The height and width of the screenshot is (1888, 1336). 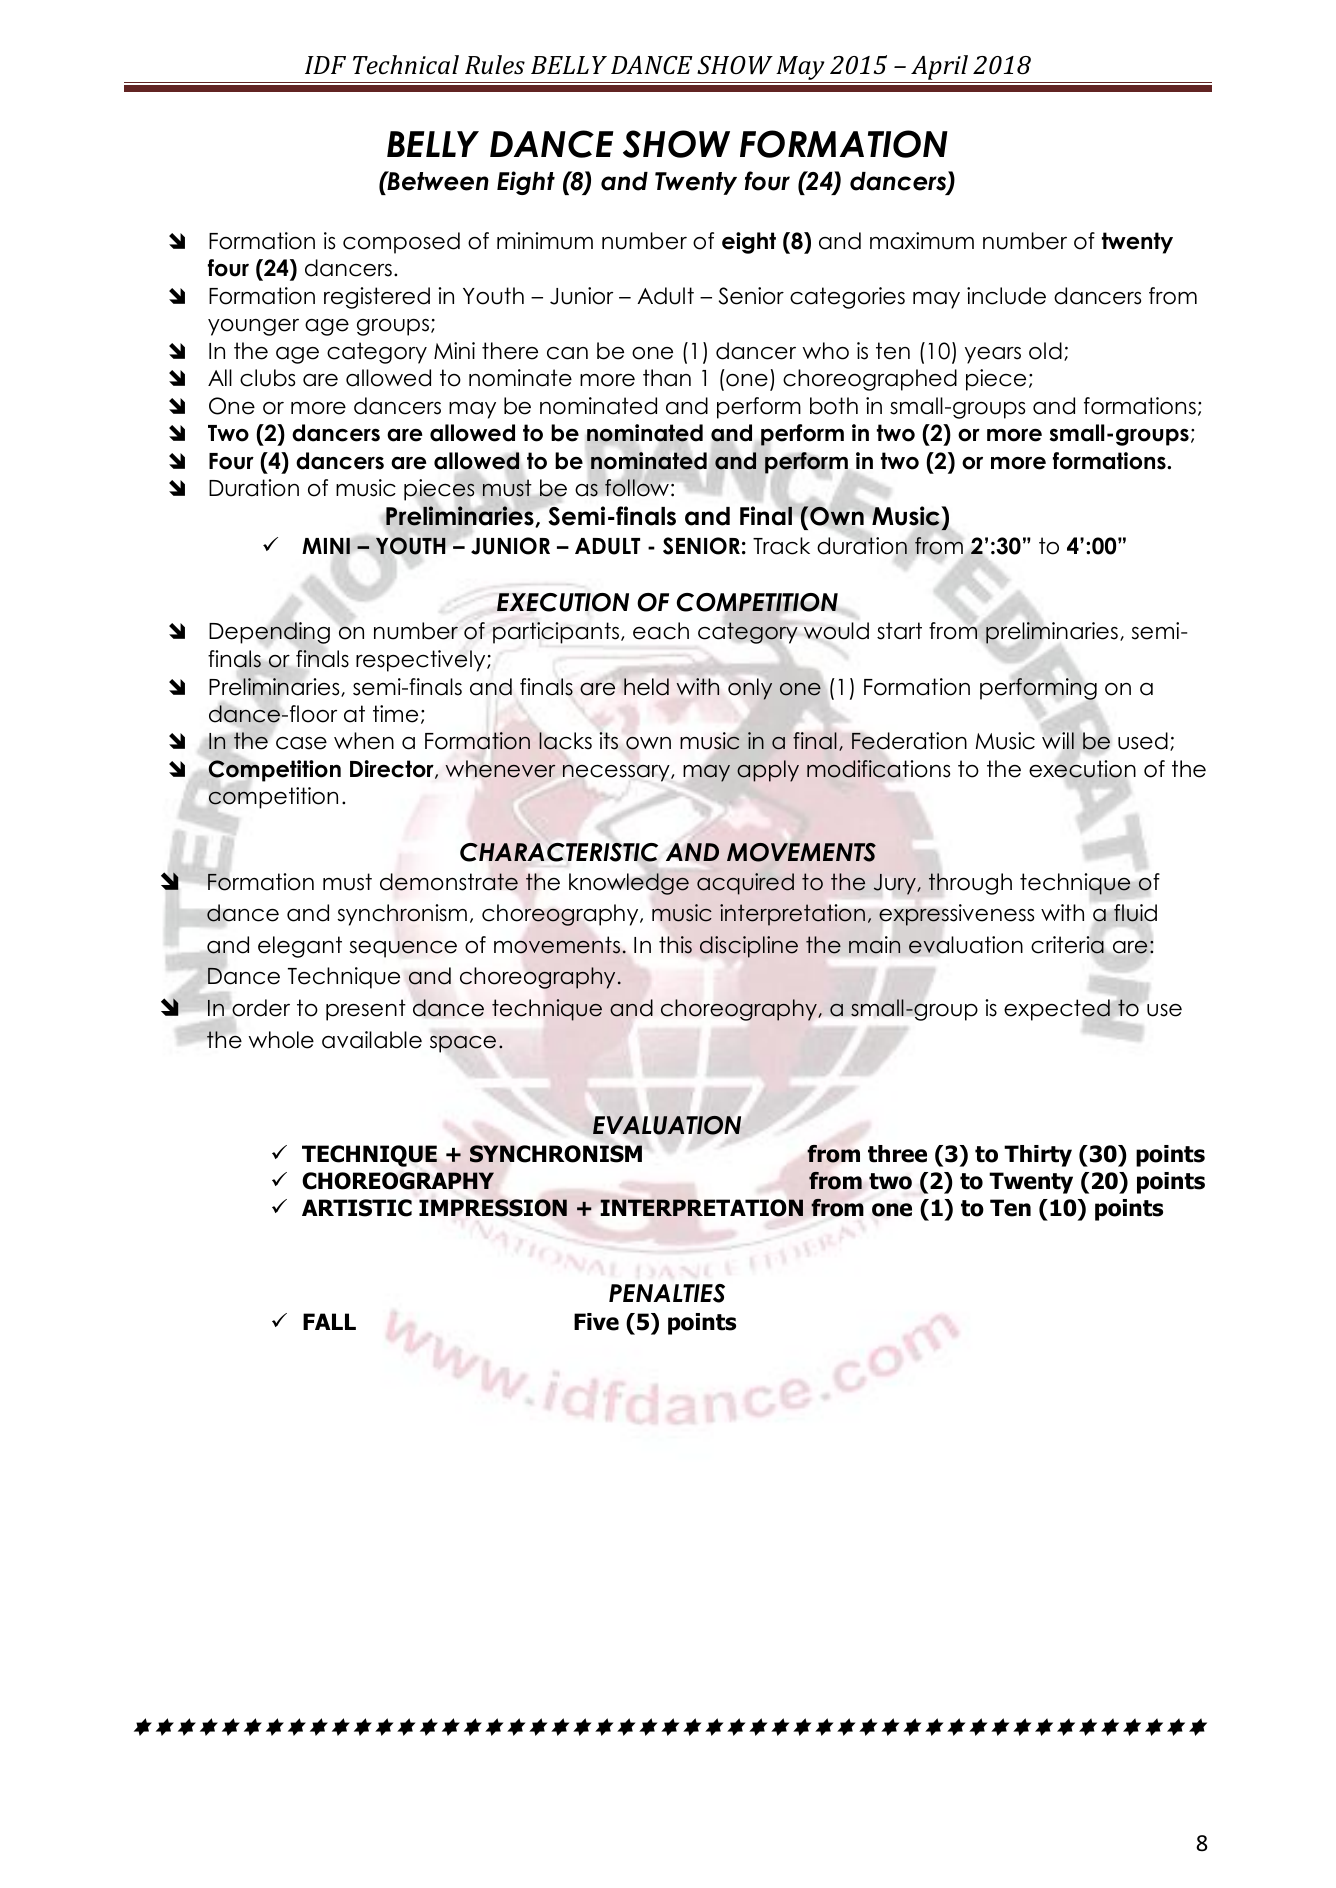 What do you see at coordinates (329, 1321) in the screenshot?
I see `FALL` at bounding box center [329, 1321].
